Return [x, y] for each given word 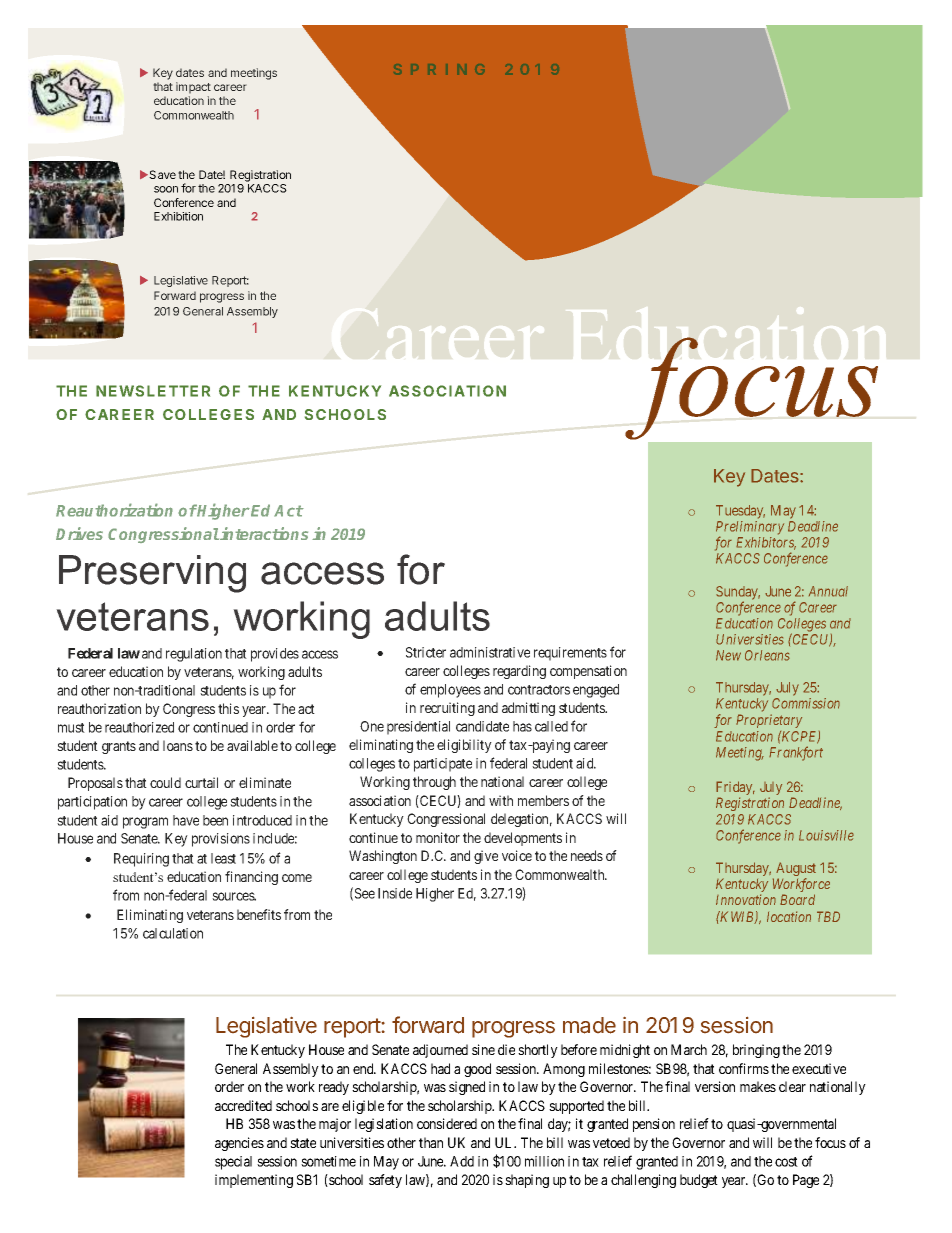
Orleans [767, 655]
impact [193, 88]
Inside [395, 893]
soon [166, 189]
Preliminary [750, 529]
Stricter [426, 652]
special [233, 1163]
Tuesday [740, 512]
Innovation [746, 899]
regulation [194, 655]
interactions [264, 533]
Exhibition [178, 216]
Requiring [141, 860]
